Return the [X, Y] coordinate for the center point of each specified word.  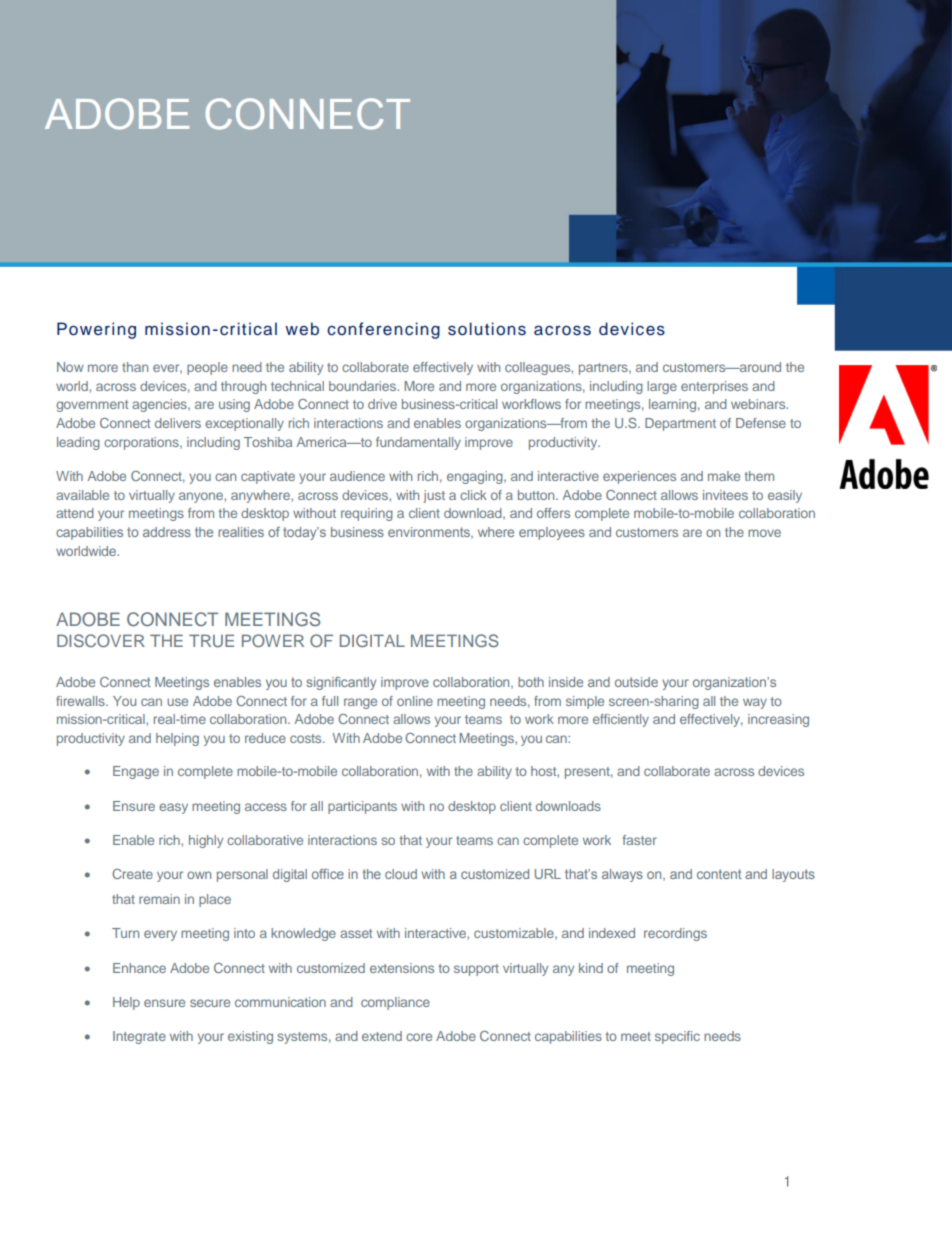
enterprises [714, 387]
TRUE [211, 640]
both [531, 682]
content [719, 874]
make [724, 476]
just [434, 496]
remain [159, 899]
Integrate [139, 1037]
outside [636, 682]
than [135, 367]
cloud [401, 874]
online [415, 701]
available [82, 495]
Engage [136, 772]
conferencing [383, 330]
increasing [778, 720]
